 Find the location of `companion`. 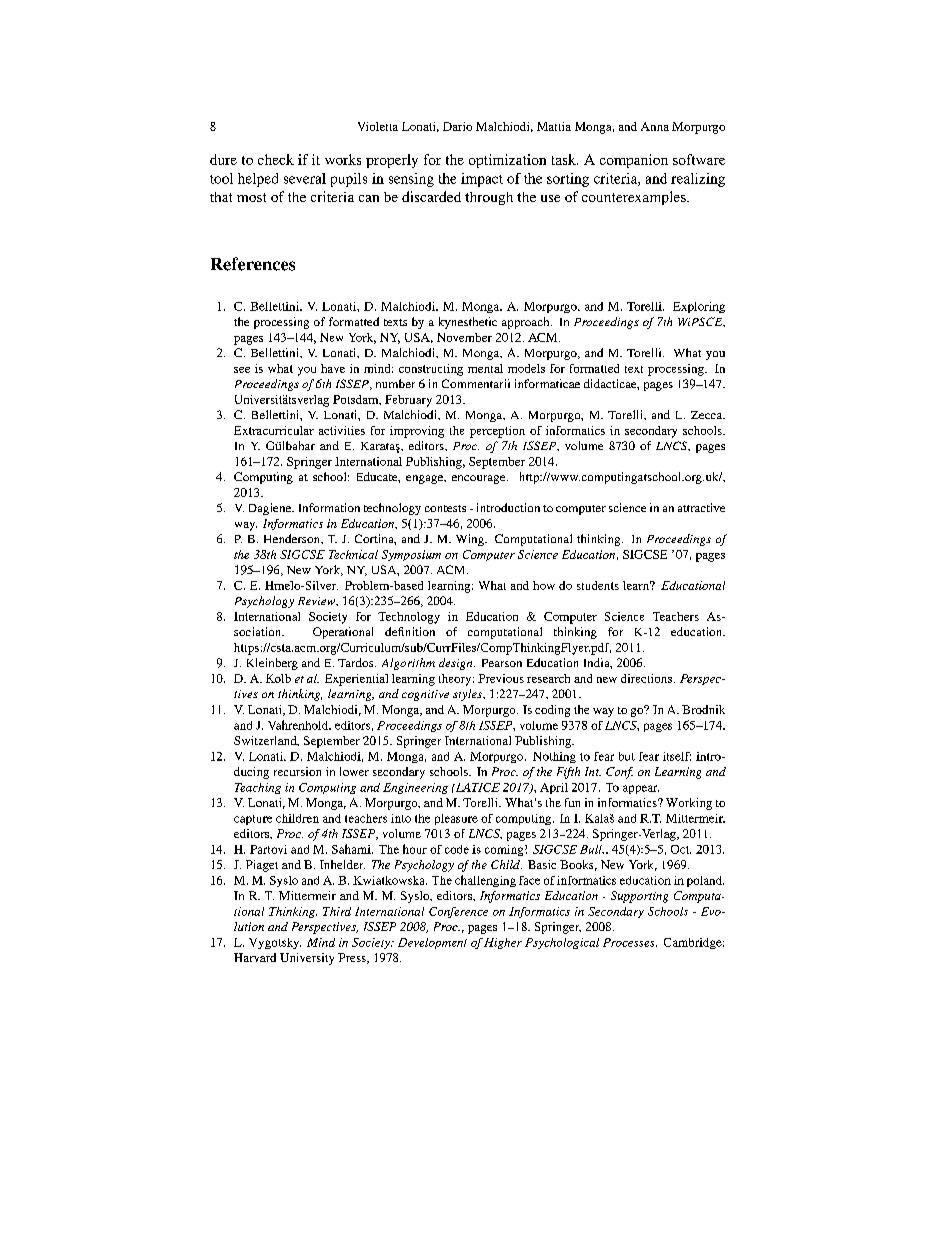

companion is located at coordinates (634, 161).
